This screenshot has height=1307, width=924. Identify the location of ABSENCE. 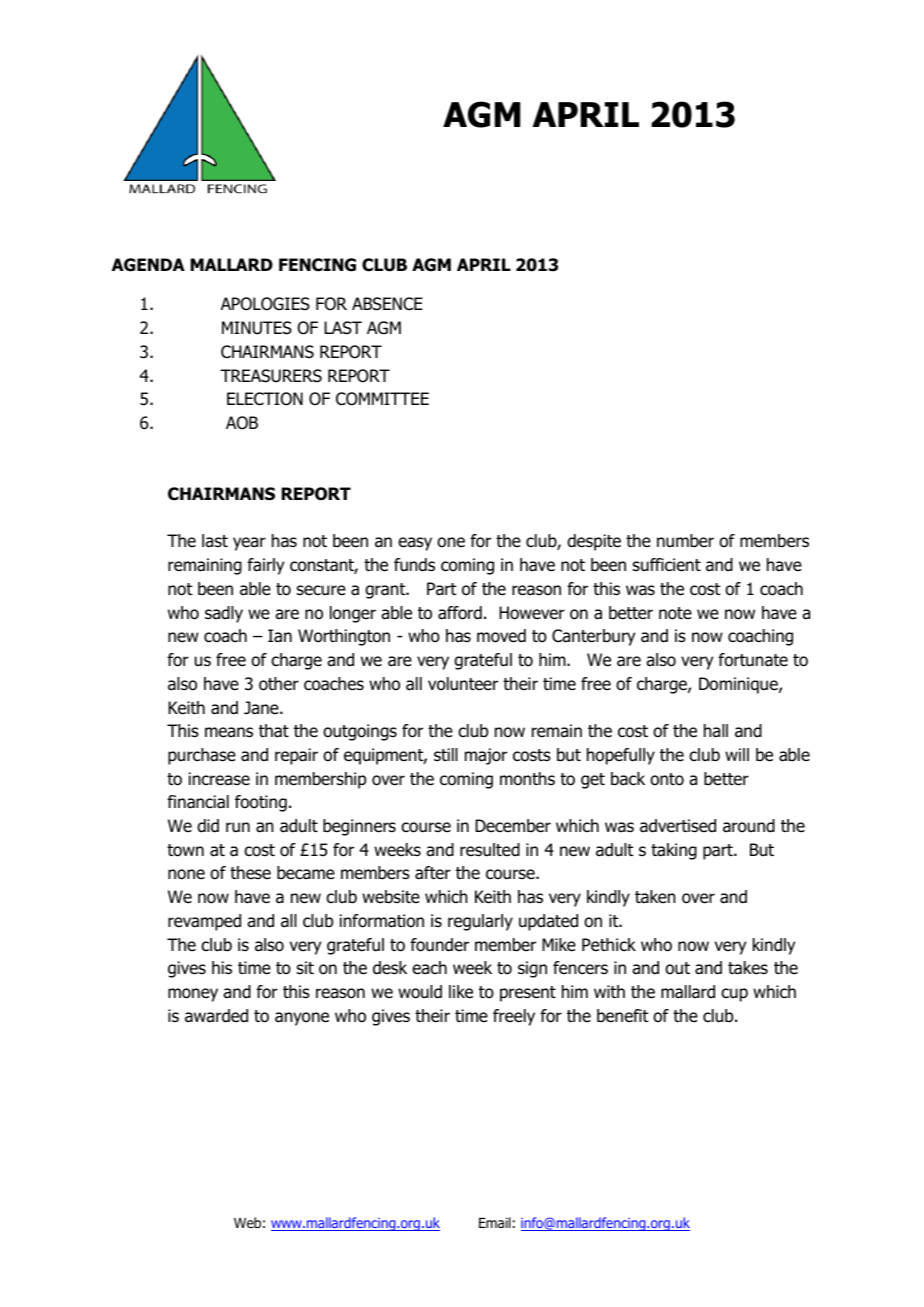
(387, 304).
